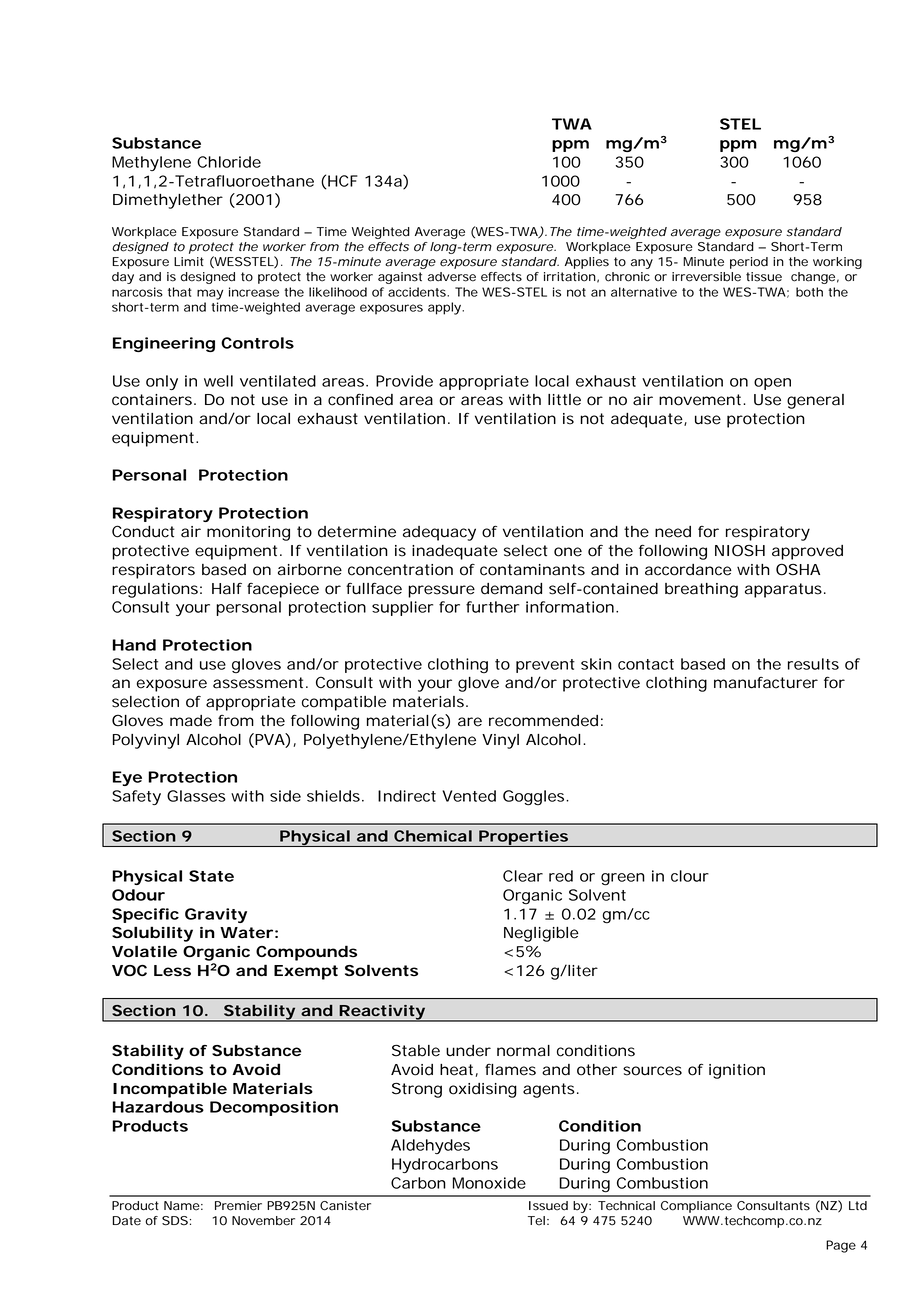  Describe the element at coordinates (489, 1183) in the document. I see `Monoxide` at that location.
